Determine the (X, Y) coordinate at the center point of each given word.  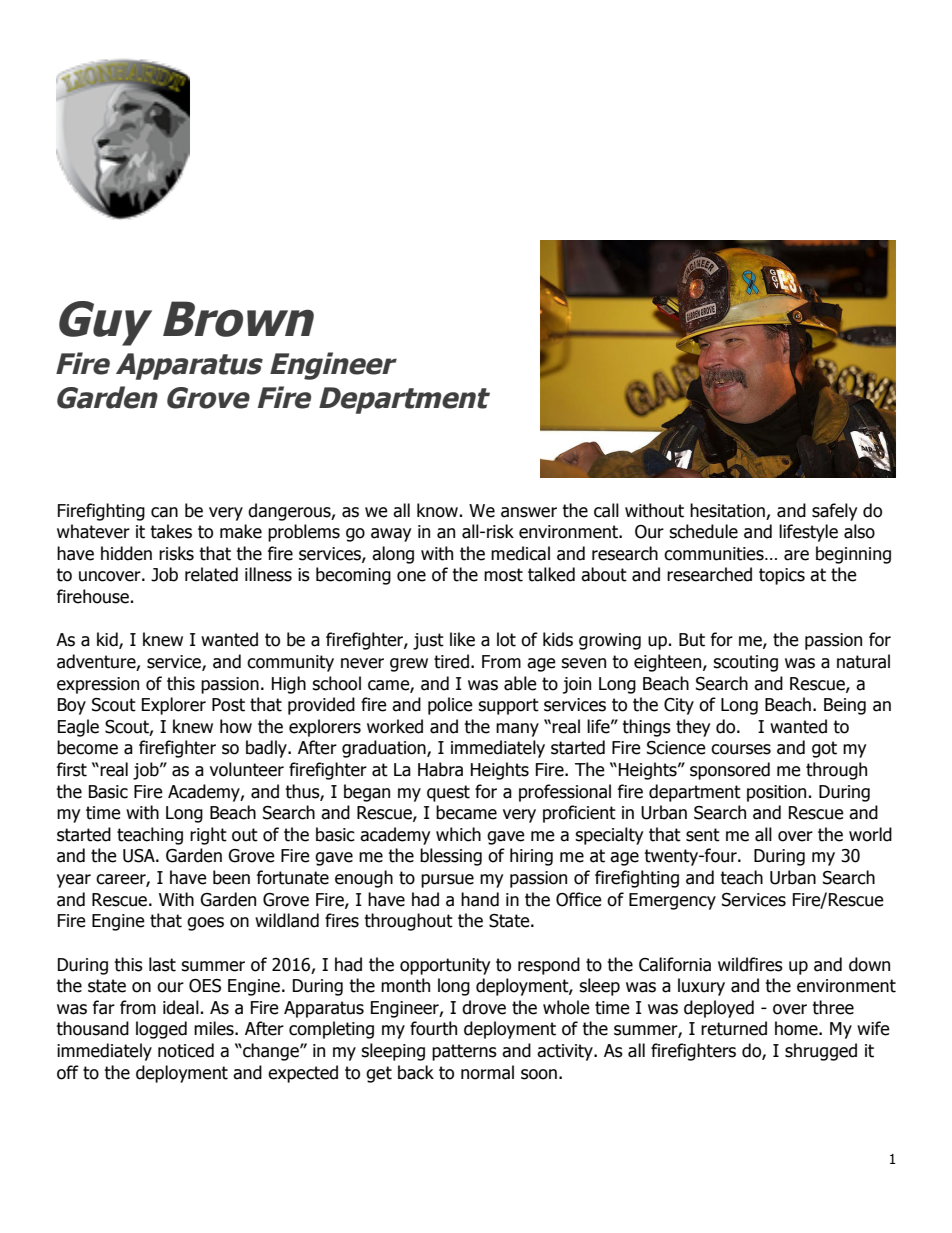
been (231, 877)
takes (171, 531)
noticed (186, 1050)
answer (529, 512)
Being (845, 706)
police (450, 706)
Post (228, 705)
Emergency (672, 901)
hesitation (727, 510)
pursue (447, 881)
